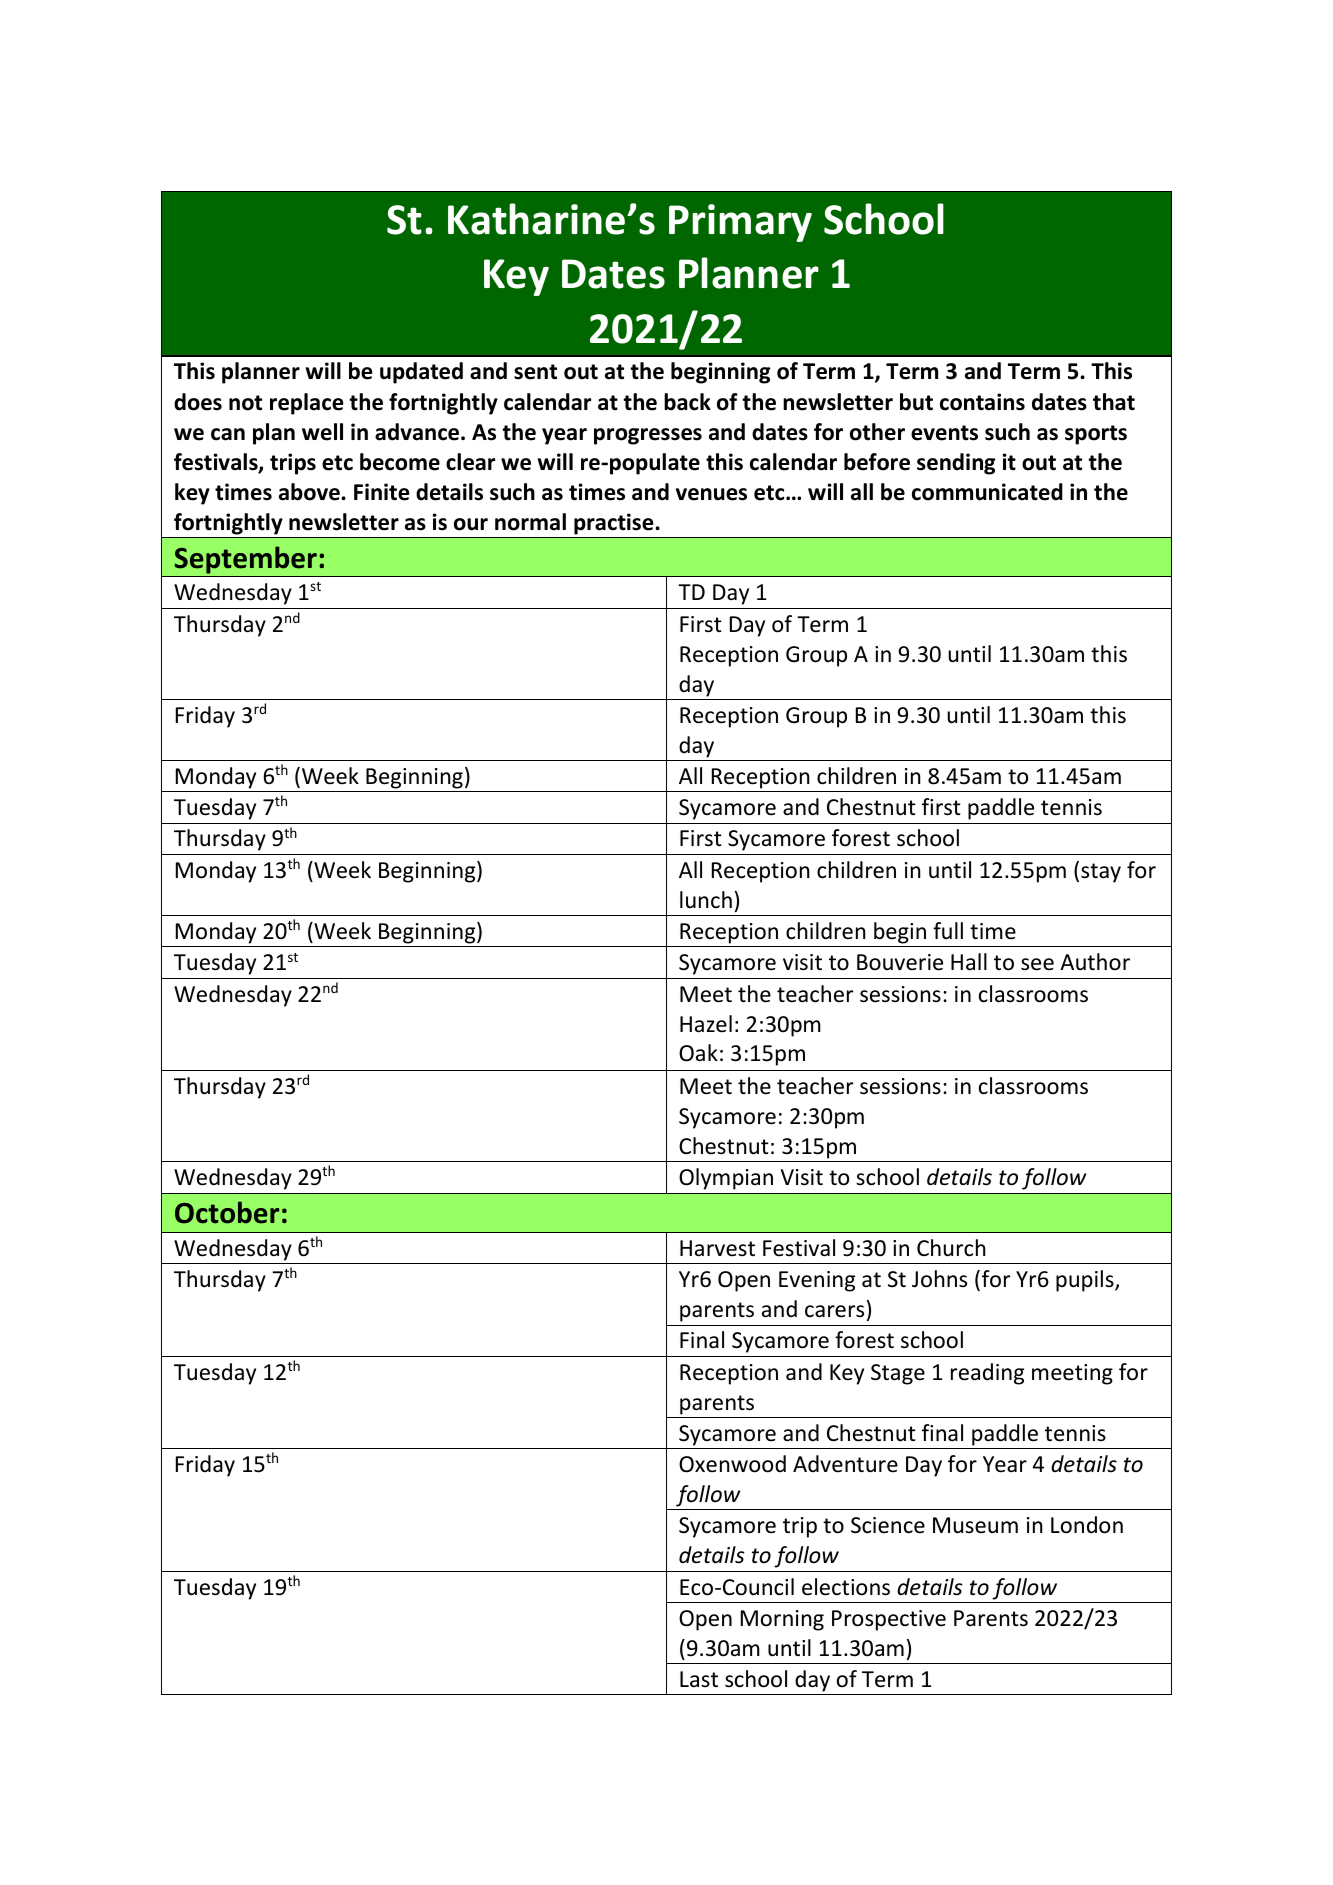 This screenshot has width=1333, height=1885. What do you see at coordinates (307, 404) in the screenshot?
I see `replace` at bounding box center [307, 404].
